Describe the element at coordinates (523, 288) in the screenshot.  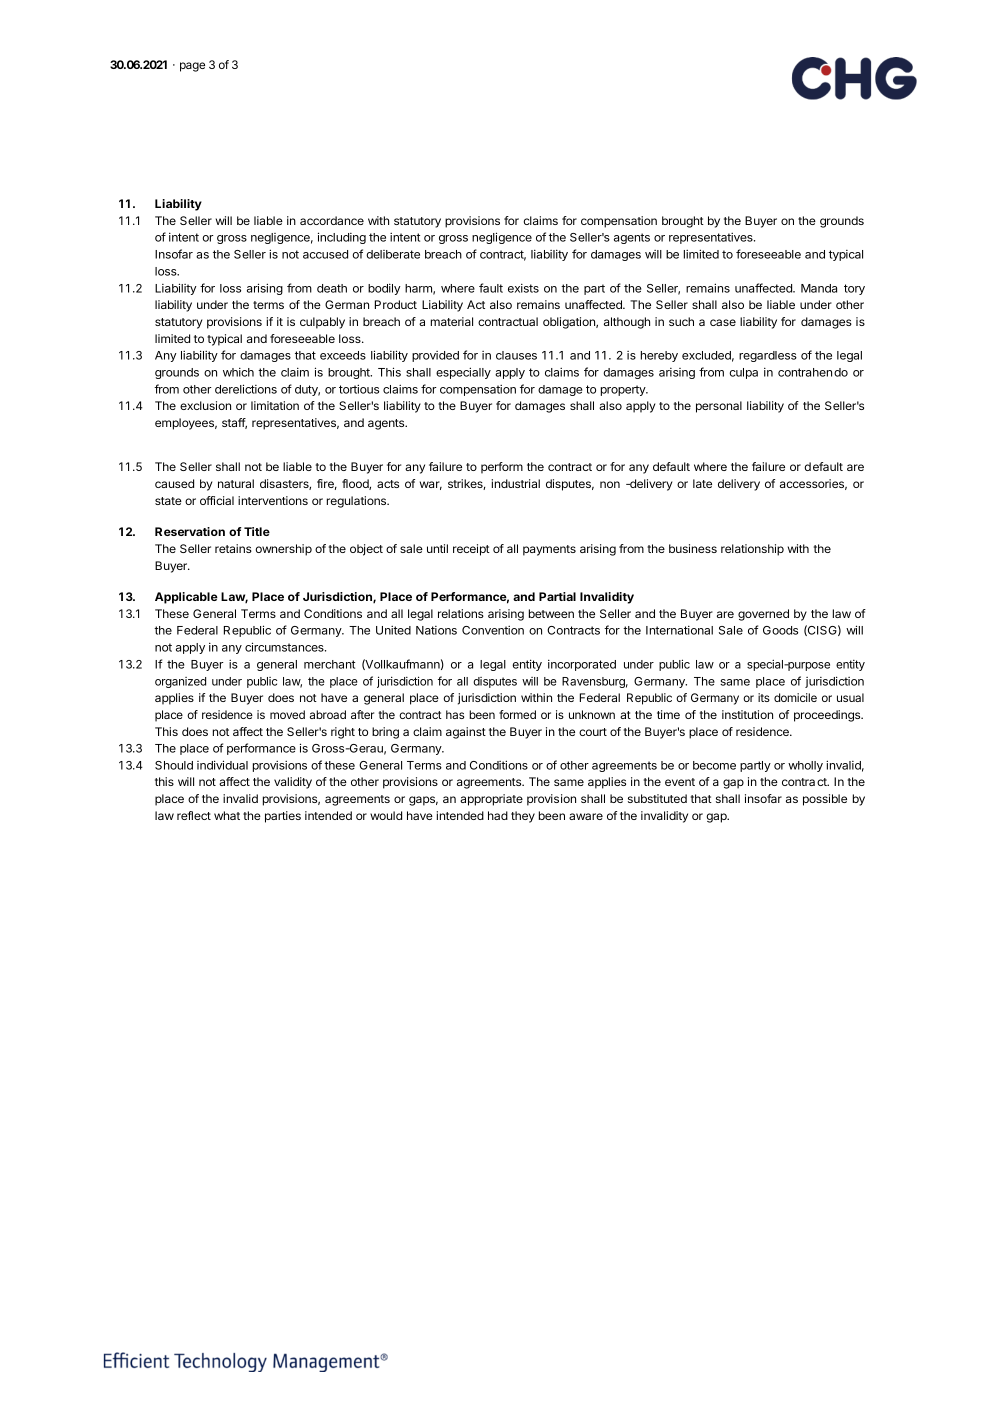
I see `exists` at that location.
